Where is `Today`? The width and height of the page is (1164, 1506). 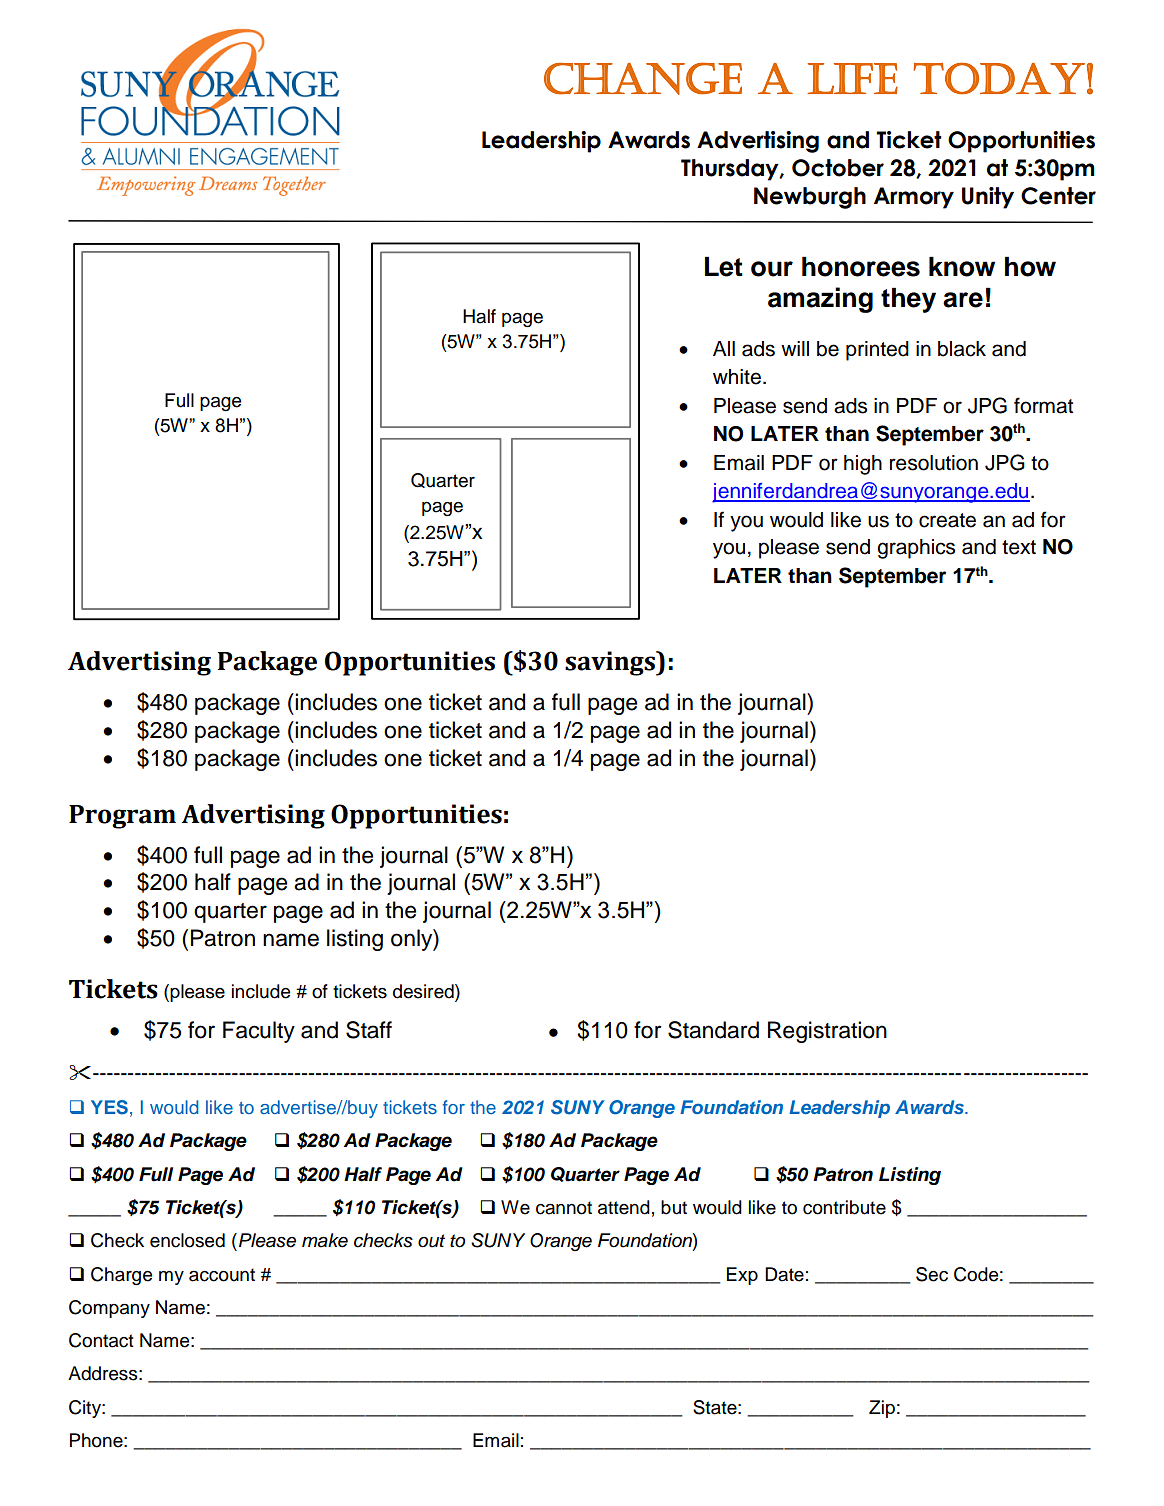 Today is located at coordinates (999, 79).
